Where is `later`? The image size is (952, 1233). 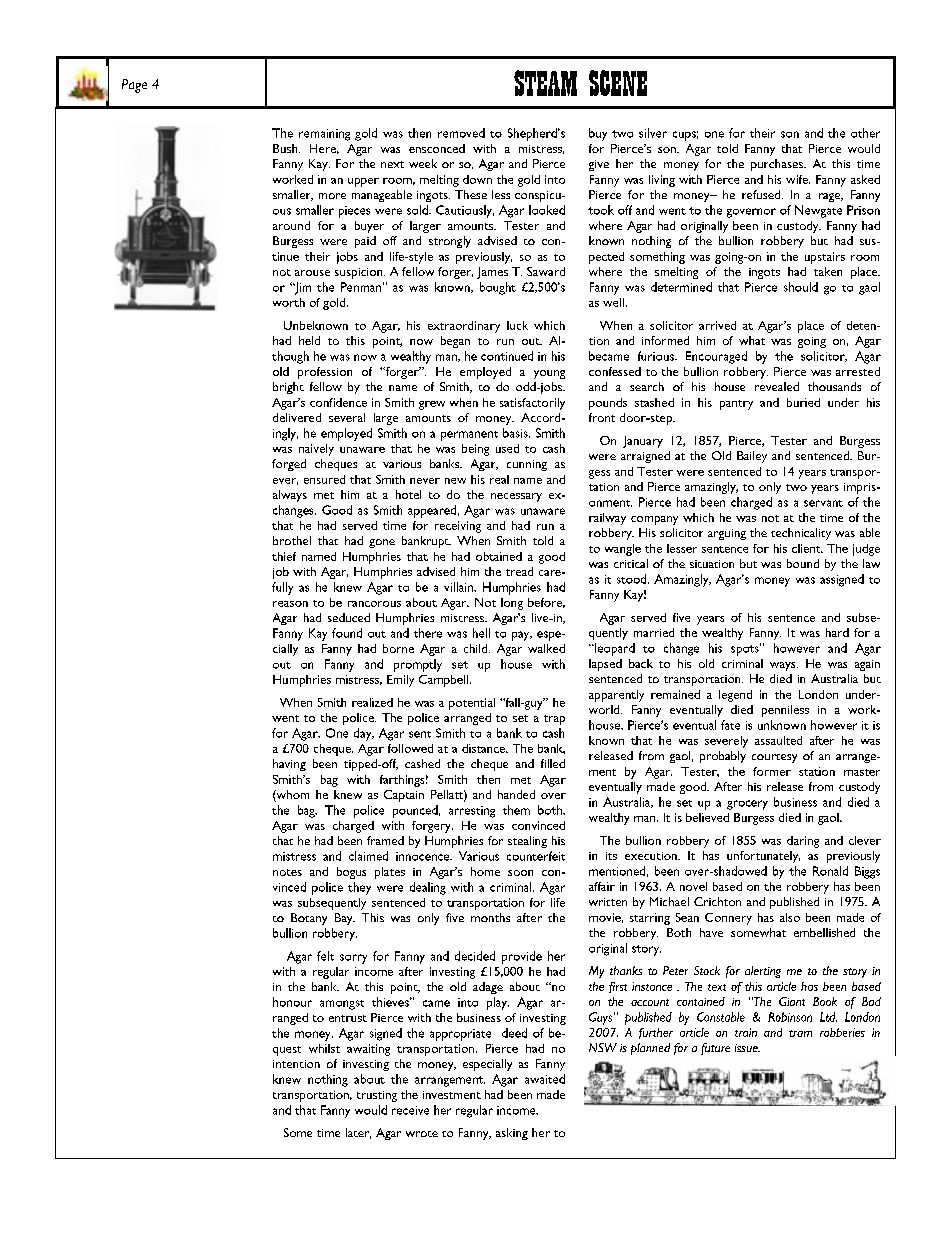
later is located at coordinates (358, 1133).
